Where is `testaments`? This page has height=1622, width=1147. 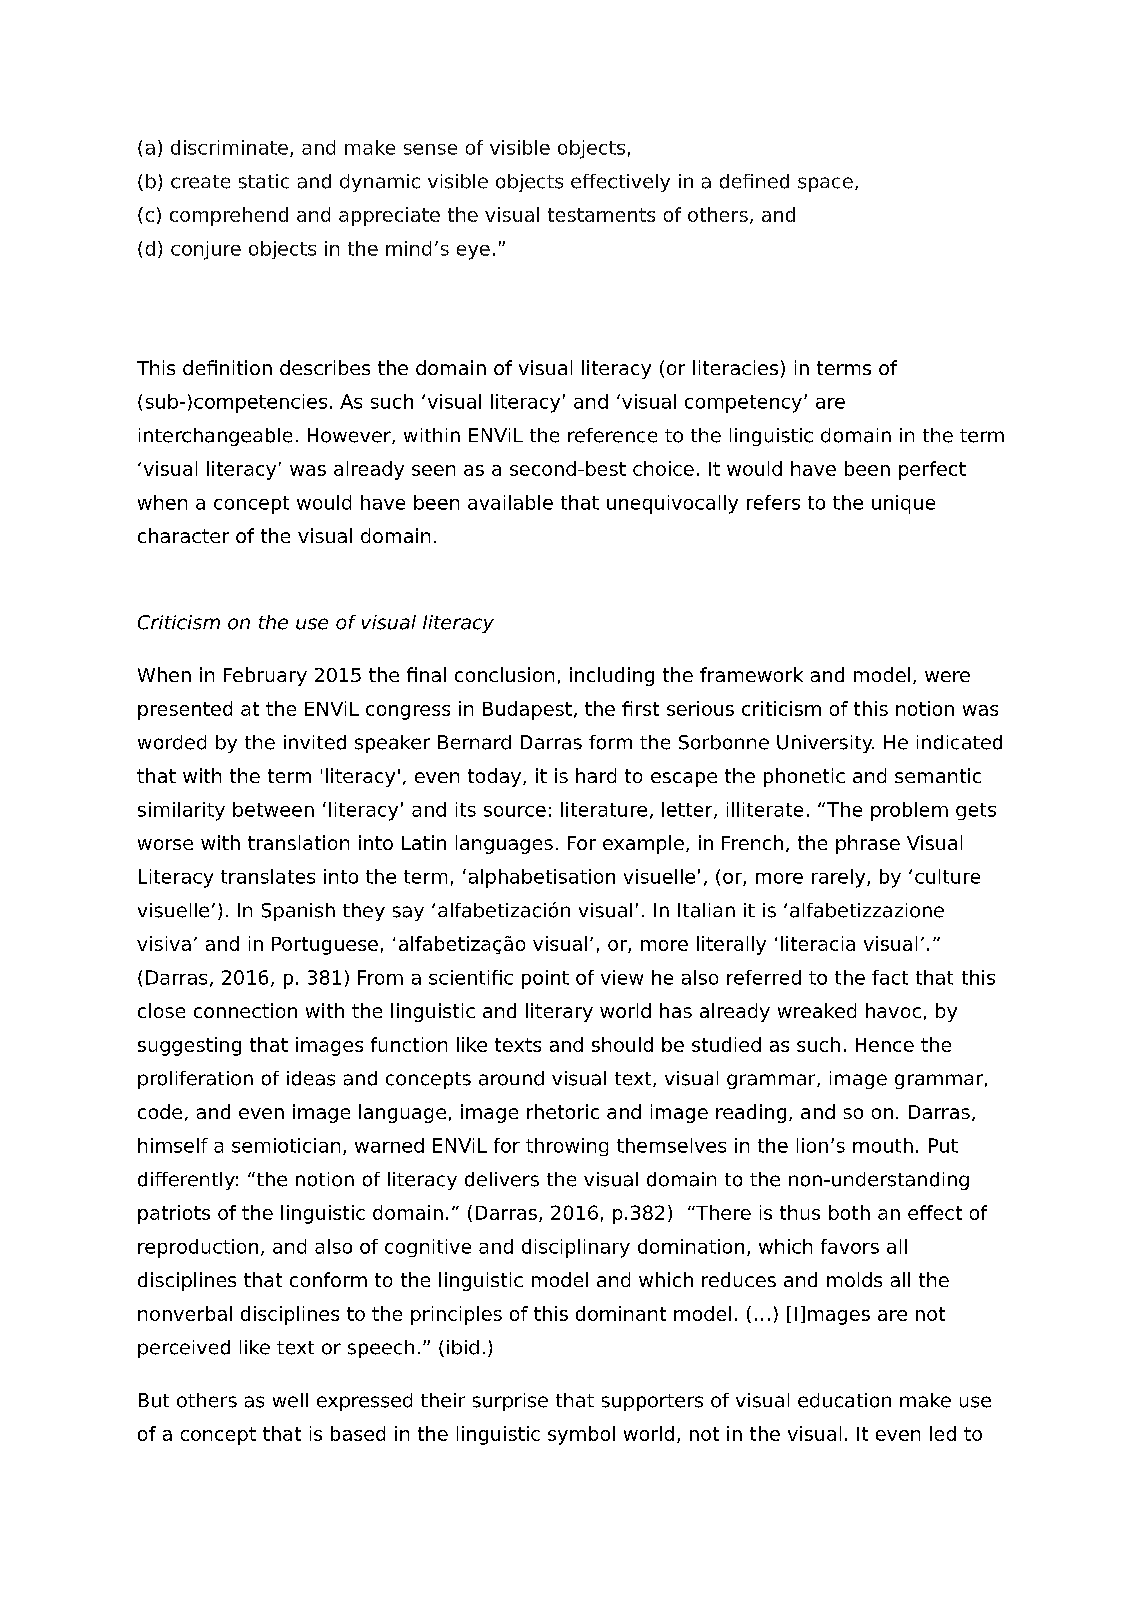 testaments is located at coordinates (601, 215).
